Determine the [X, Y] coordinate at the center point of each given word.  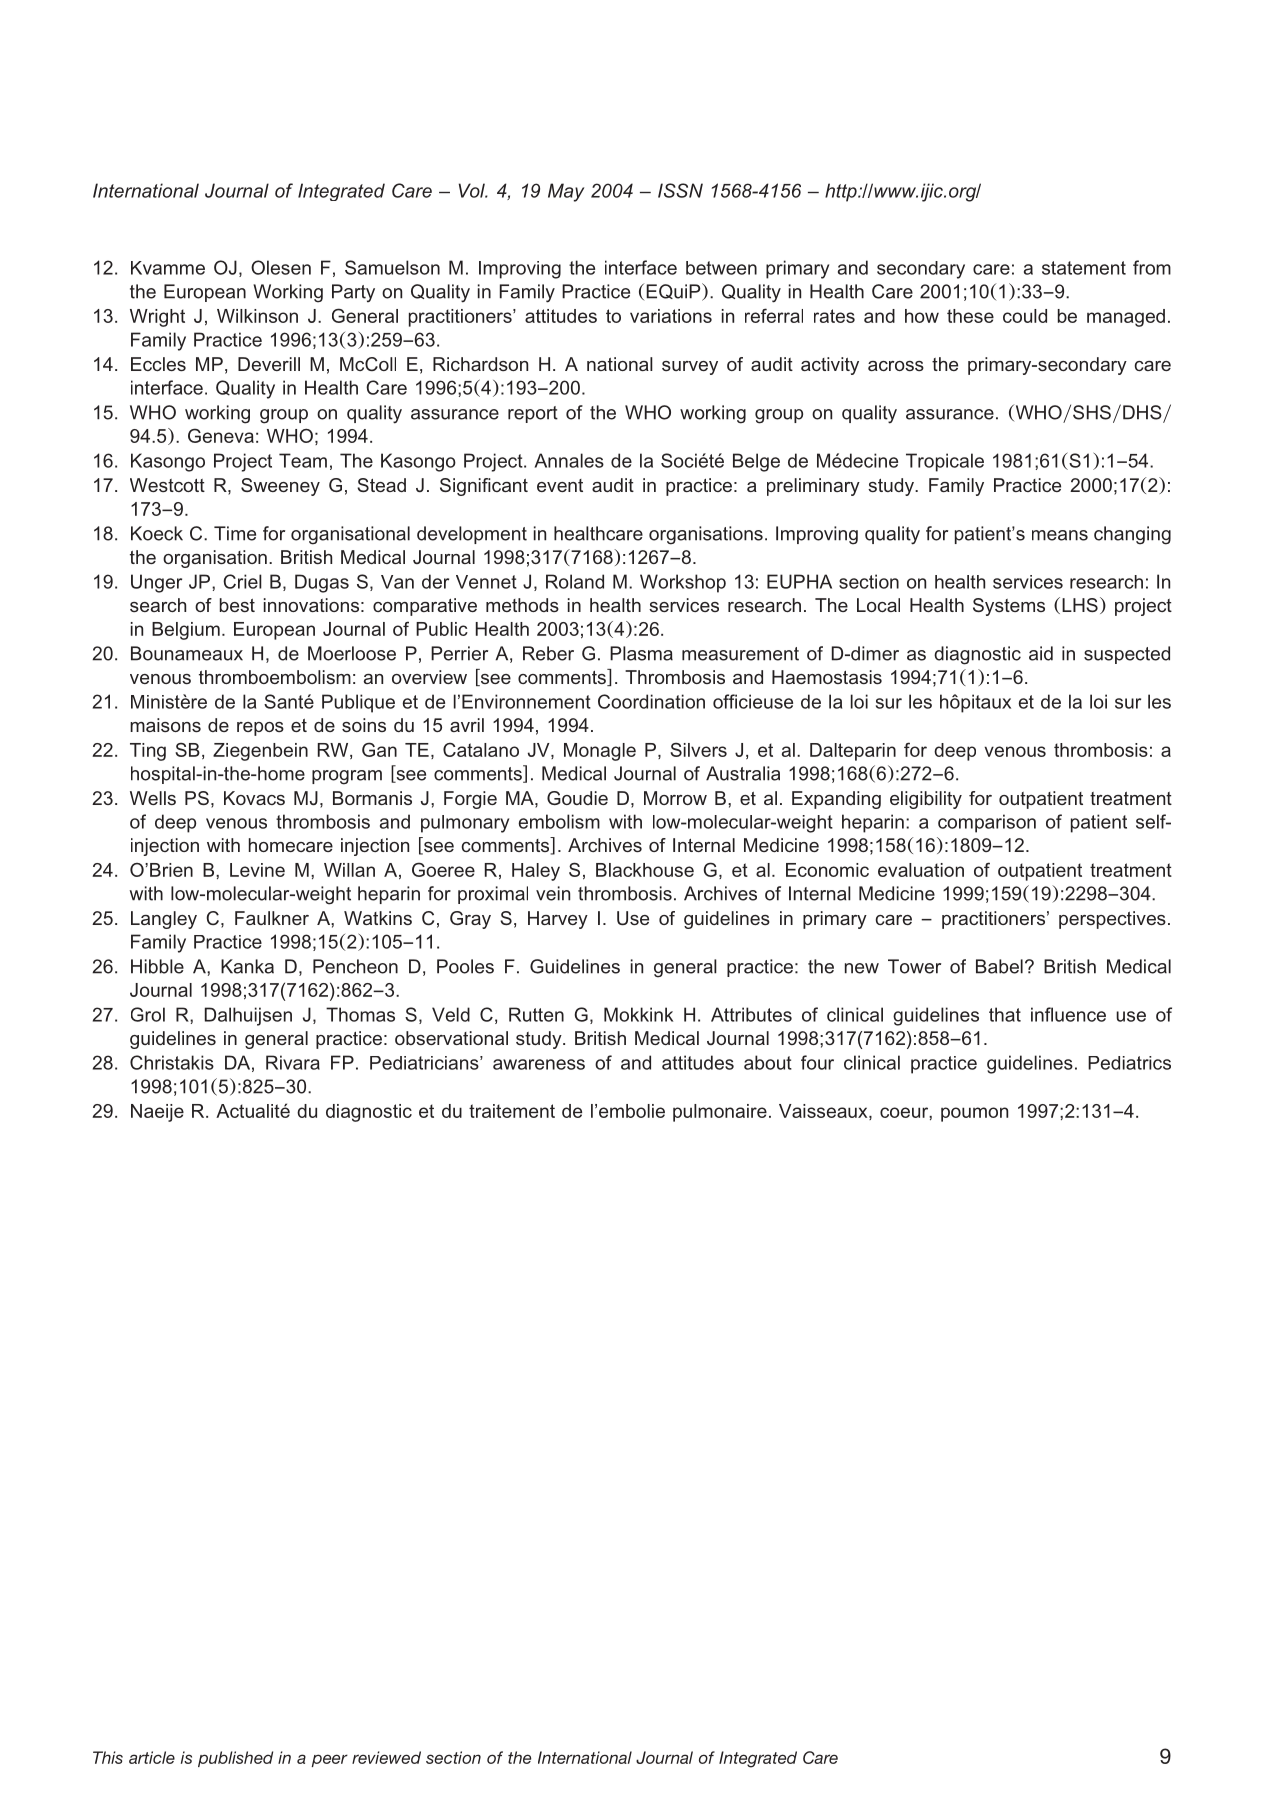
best [237, 605]
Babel [999, 966]
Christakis [172, 1062]
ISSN [680, 190]
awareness [539, 1064]
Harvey [558, 920]
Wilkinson [257, 316]
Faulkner [272, 918]
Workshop [683, 583]
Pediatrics [1129, 1063]
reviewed [386, 1757]
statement [1084, 268]
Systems [1009, 607]
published [235, 1759]
